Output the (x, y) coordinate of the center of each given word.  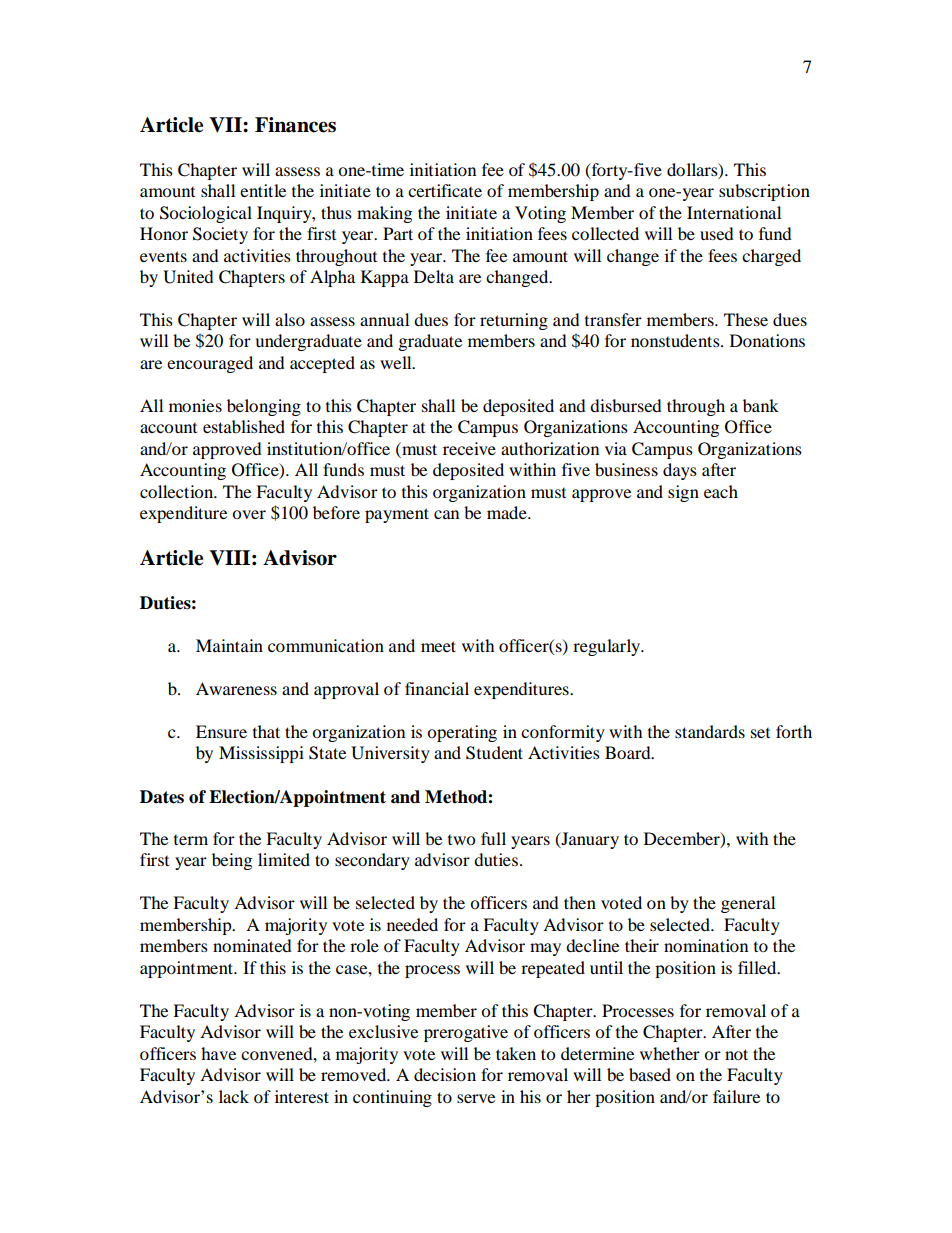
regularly (608, 647)
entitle (263, 190)
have (218, 1053)
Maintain (229, 645)
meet (438, 646)
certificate (445, 190)
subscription (764, 192)
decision (445, 1074)
